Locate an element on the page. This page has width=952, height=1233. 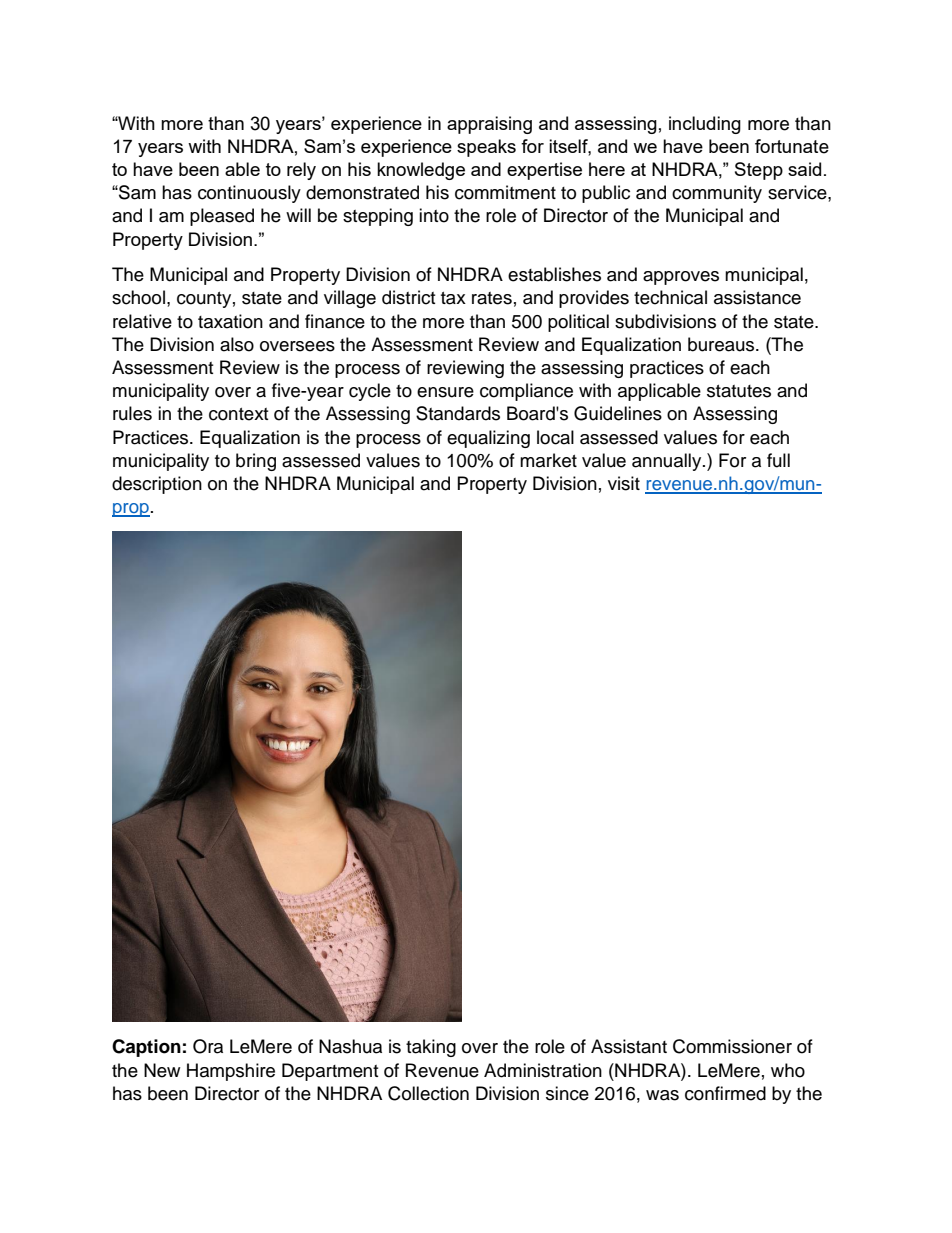
Hampshire is located at coordinates (231, 1072).
